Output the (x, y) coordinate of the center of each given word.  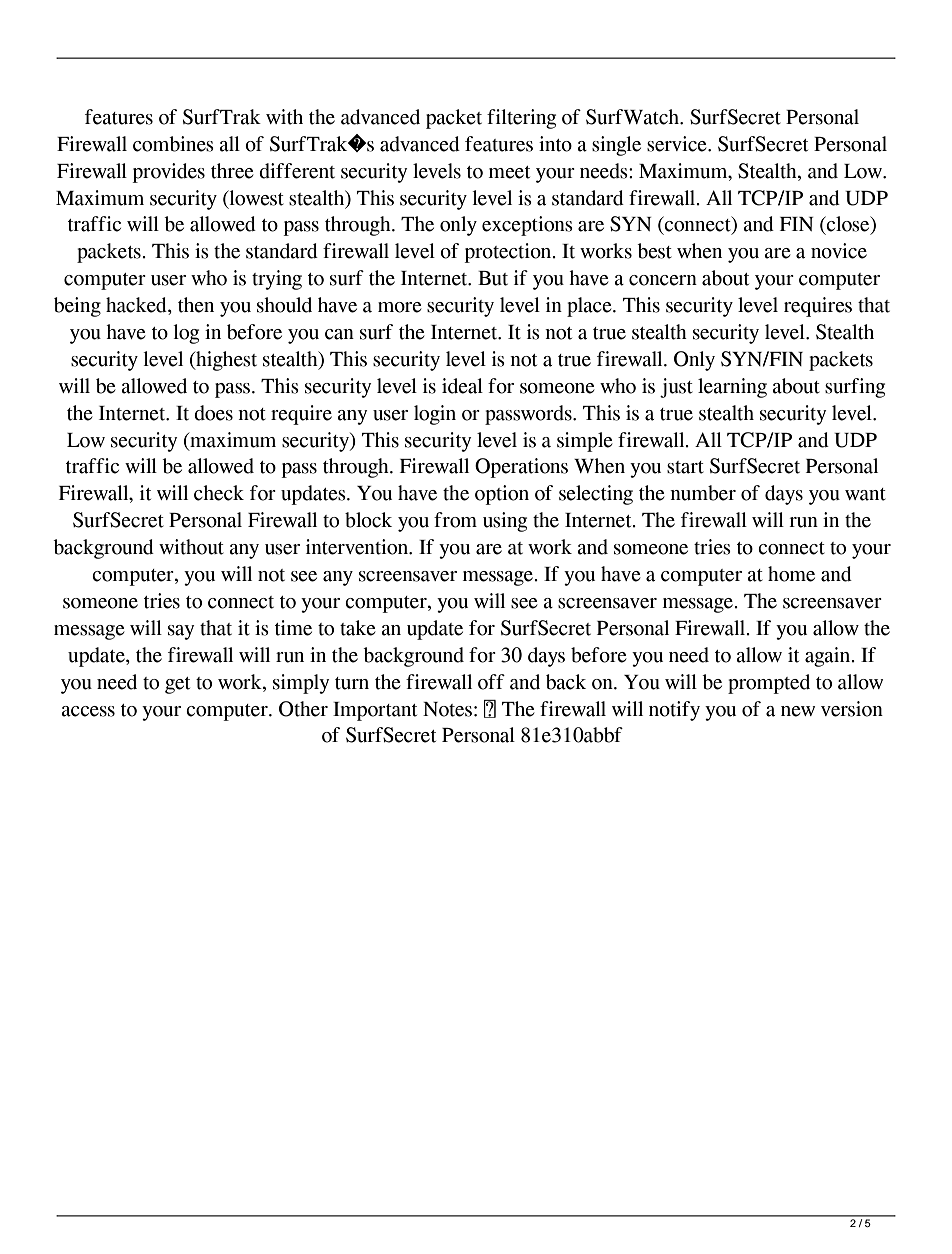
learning (732, 388)
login (435, 415)
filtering (521, 119)
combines (173, 144)
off (491, 682)
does (213, 413)
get (177, 685)
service (678, 144)
